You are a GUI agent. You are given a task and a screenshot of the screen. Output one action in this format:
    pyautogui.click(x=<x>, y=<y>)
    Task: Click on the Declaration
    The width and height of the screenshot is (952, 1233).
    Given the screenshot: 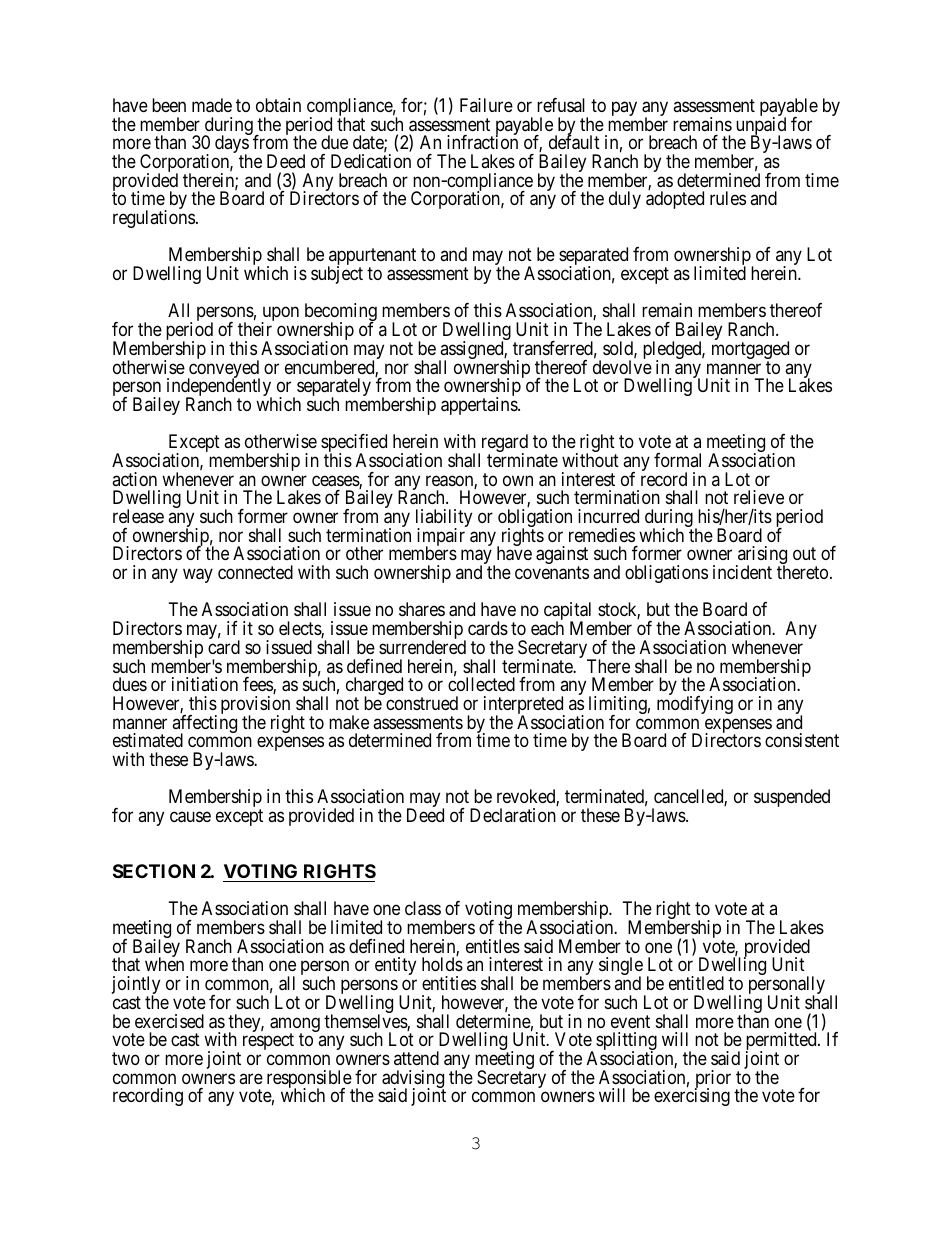 What is the action you would take?
    pyautogui.click(x=513, y=815)
